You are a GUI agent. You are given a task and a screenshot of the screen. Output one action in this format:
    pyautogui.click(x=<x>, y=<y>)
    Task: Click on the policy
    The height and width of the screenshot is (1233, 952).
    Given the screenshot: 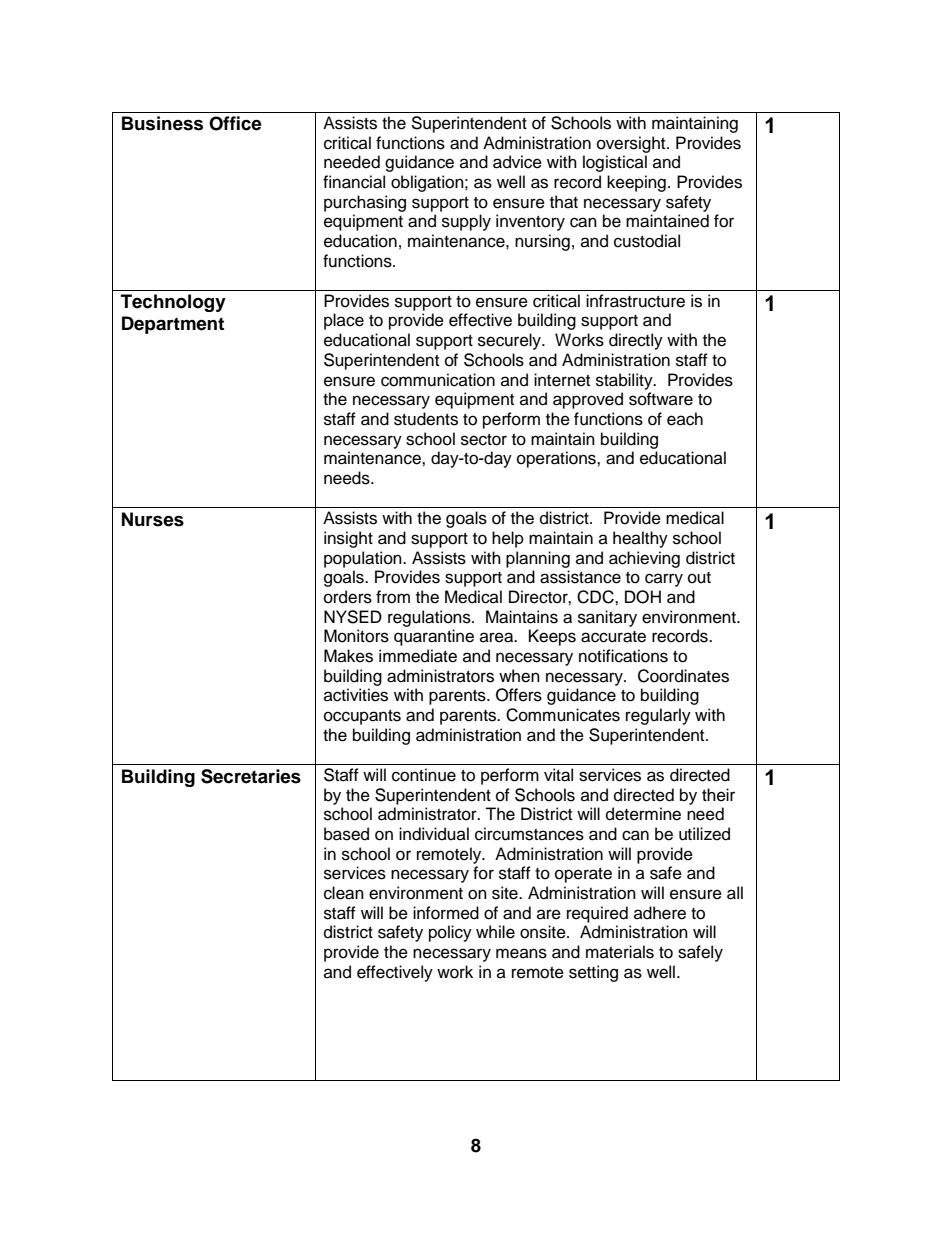 What is the action you would take?
    pyautogui.click(x=450, y=933)
